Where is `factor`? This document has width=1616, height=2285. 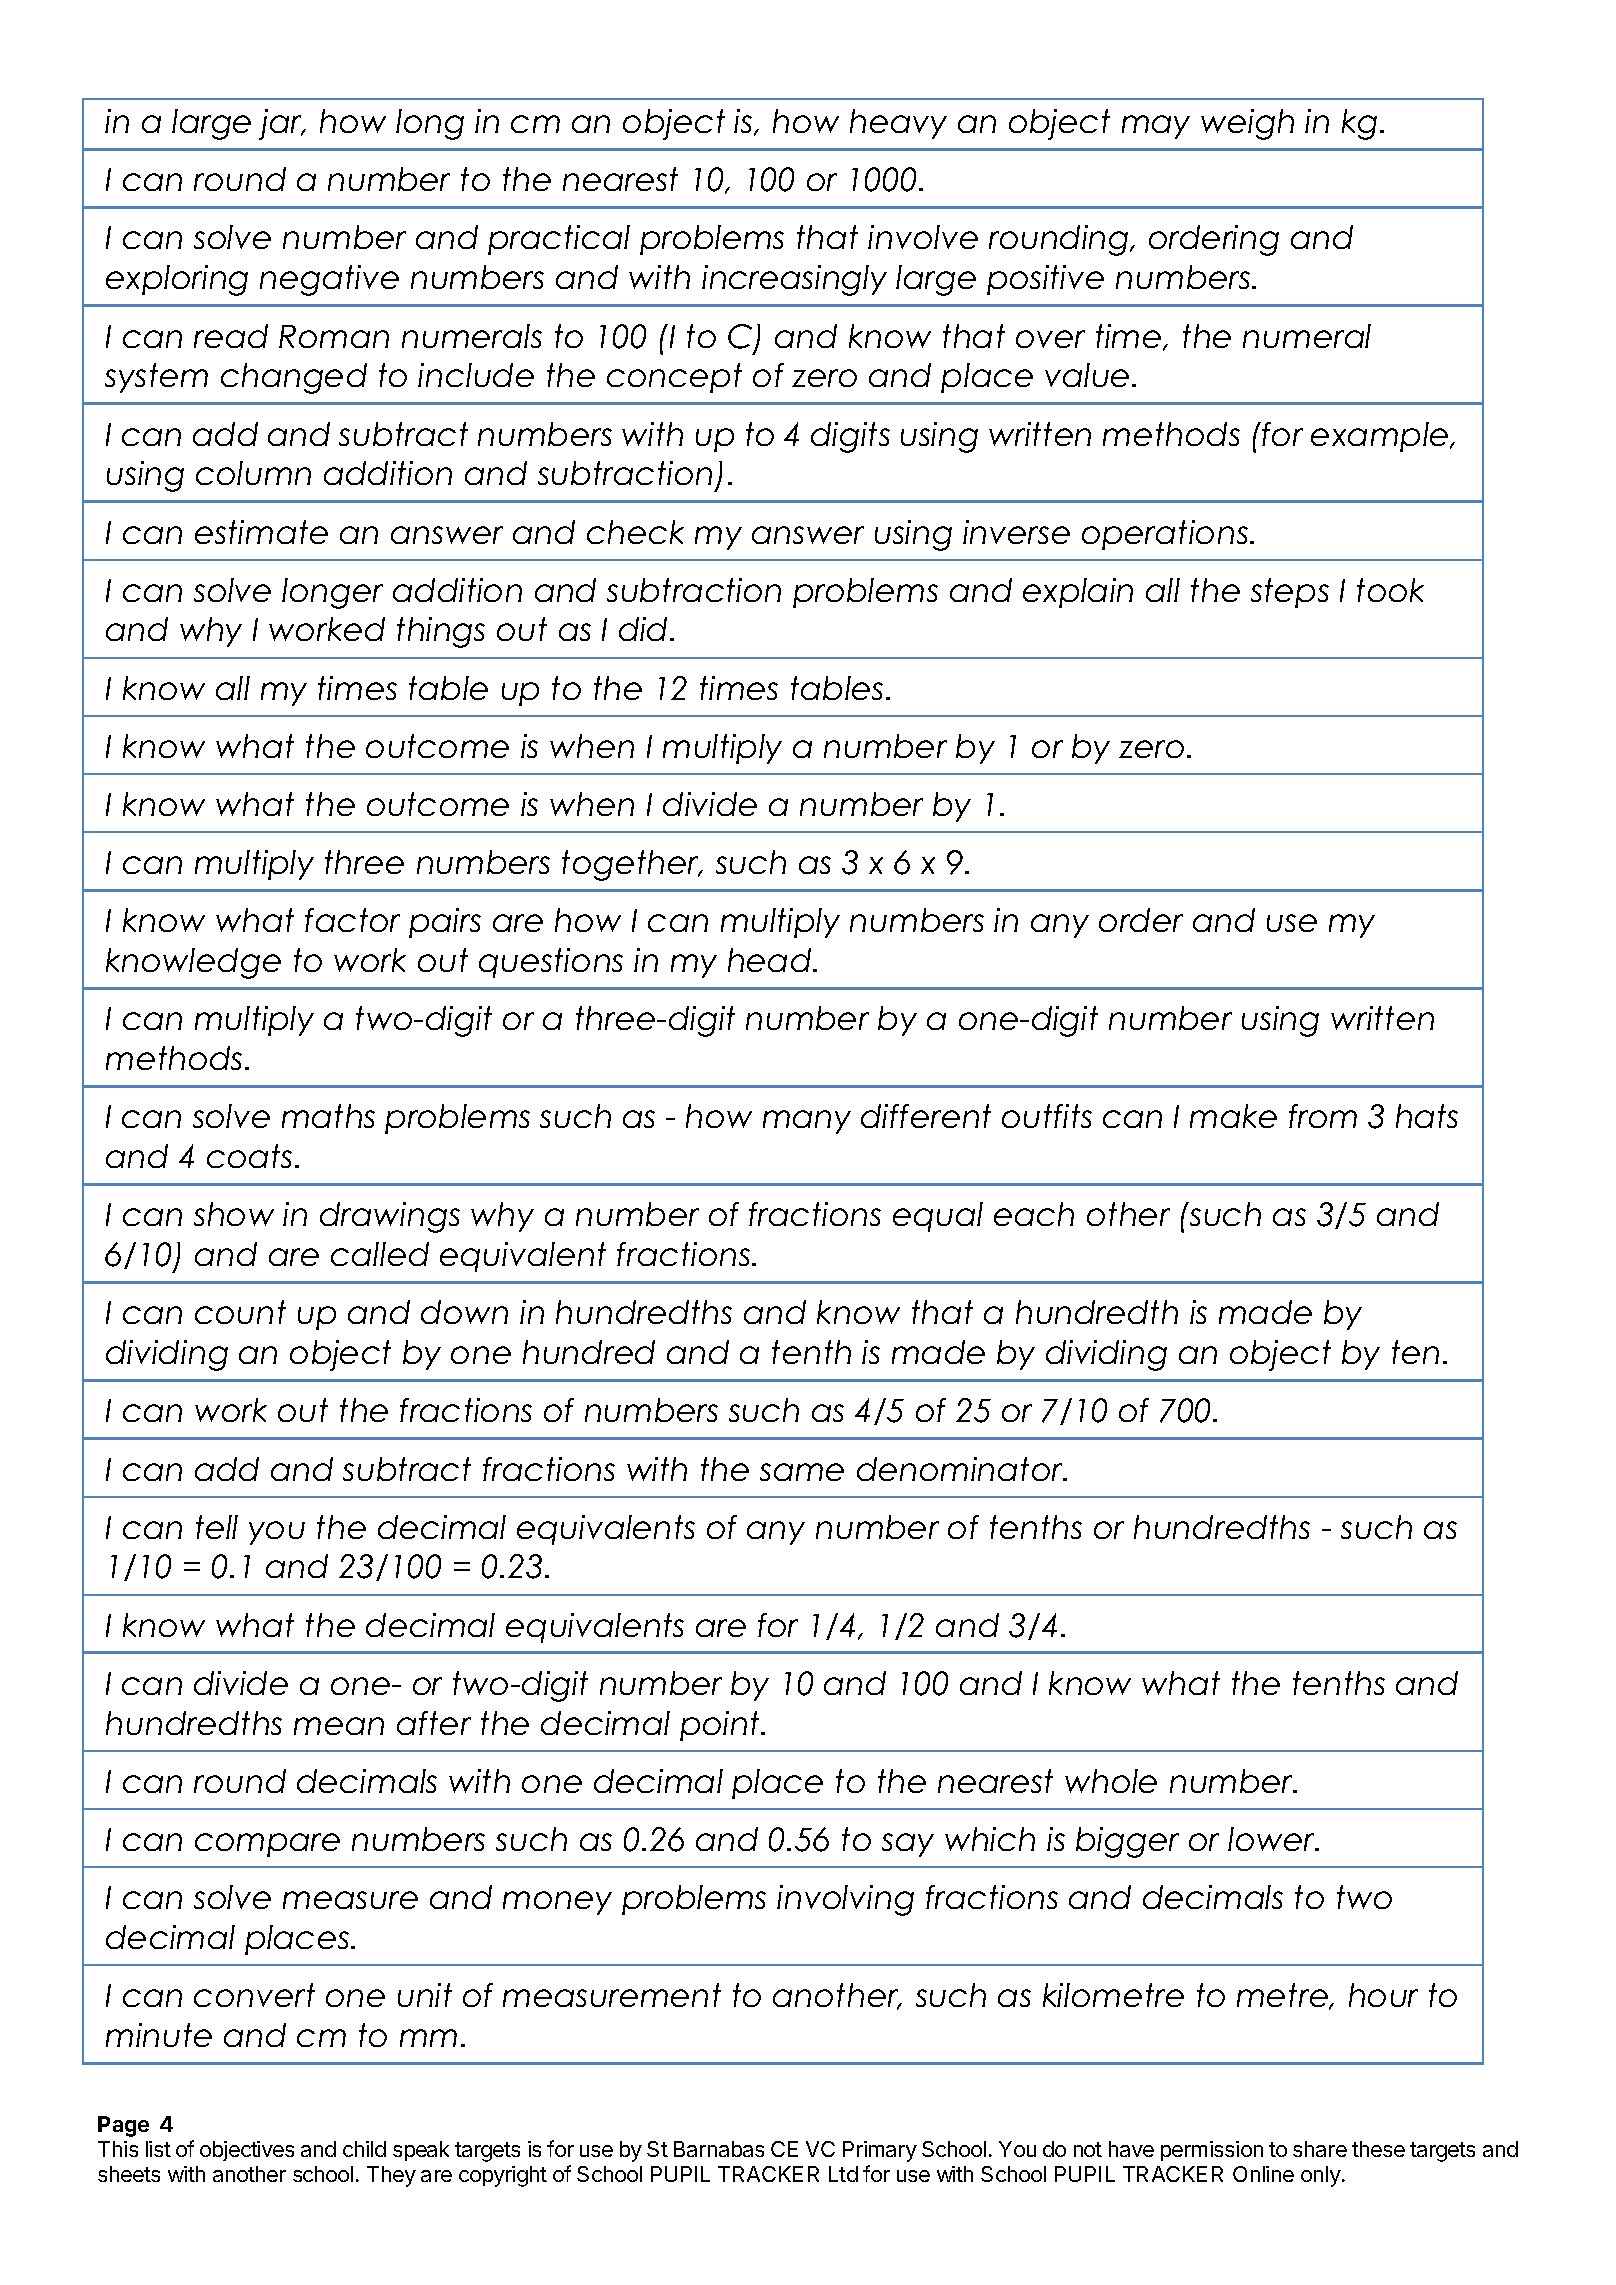
factor is located at coordinates (352, 920).
